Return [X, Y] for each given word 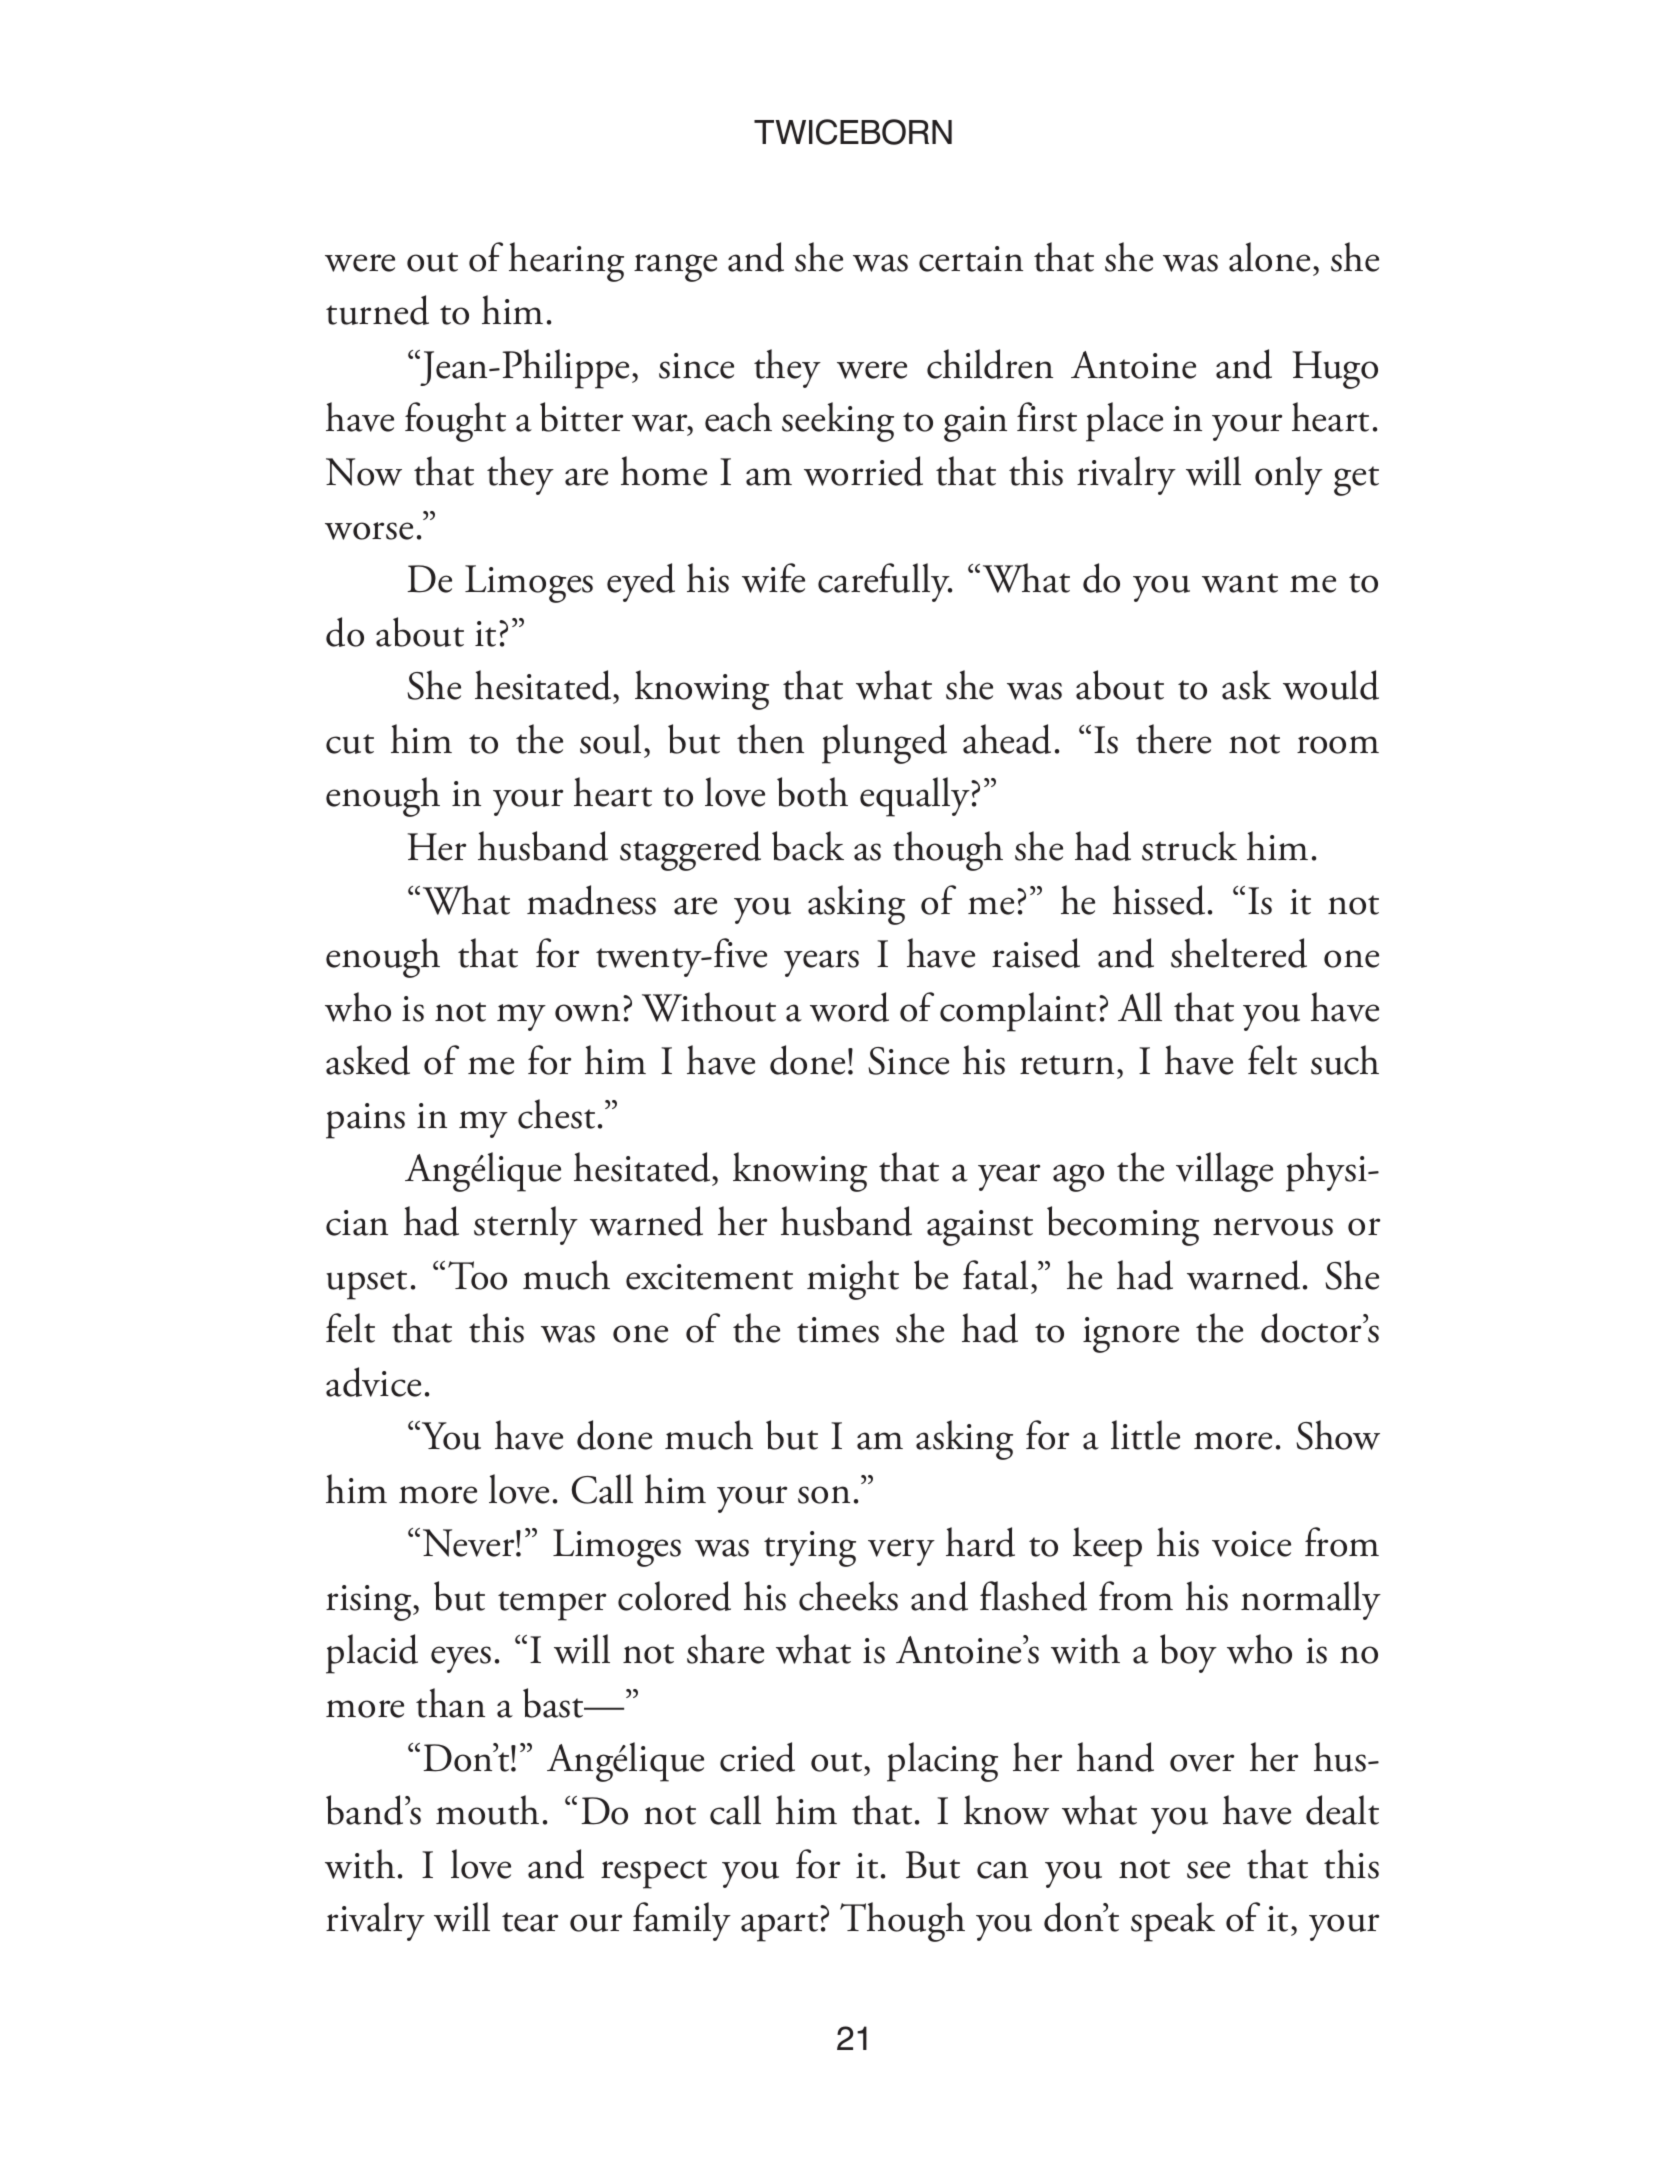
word [849, 1007]
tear [530, 1922]
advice [373, 1382]
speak [1173, 1922]
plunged [884, 744]
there [1173, 739]
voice [1251, 1544]
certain [971, 259]
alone [1269, 257]
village [1224, 1172]
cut [350, 744]
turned [377, 310]
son [824, 1495]
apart [779, 1927]
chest [556, 1114]
